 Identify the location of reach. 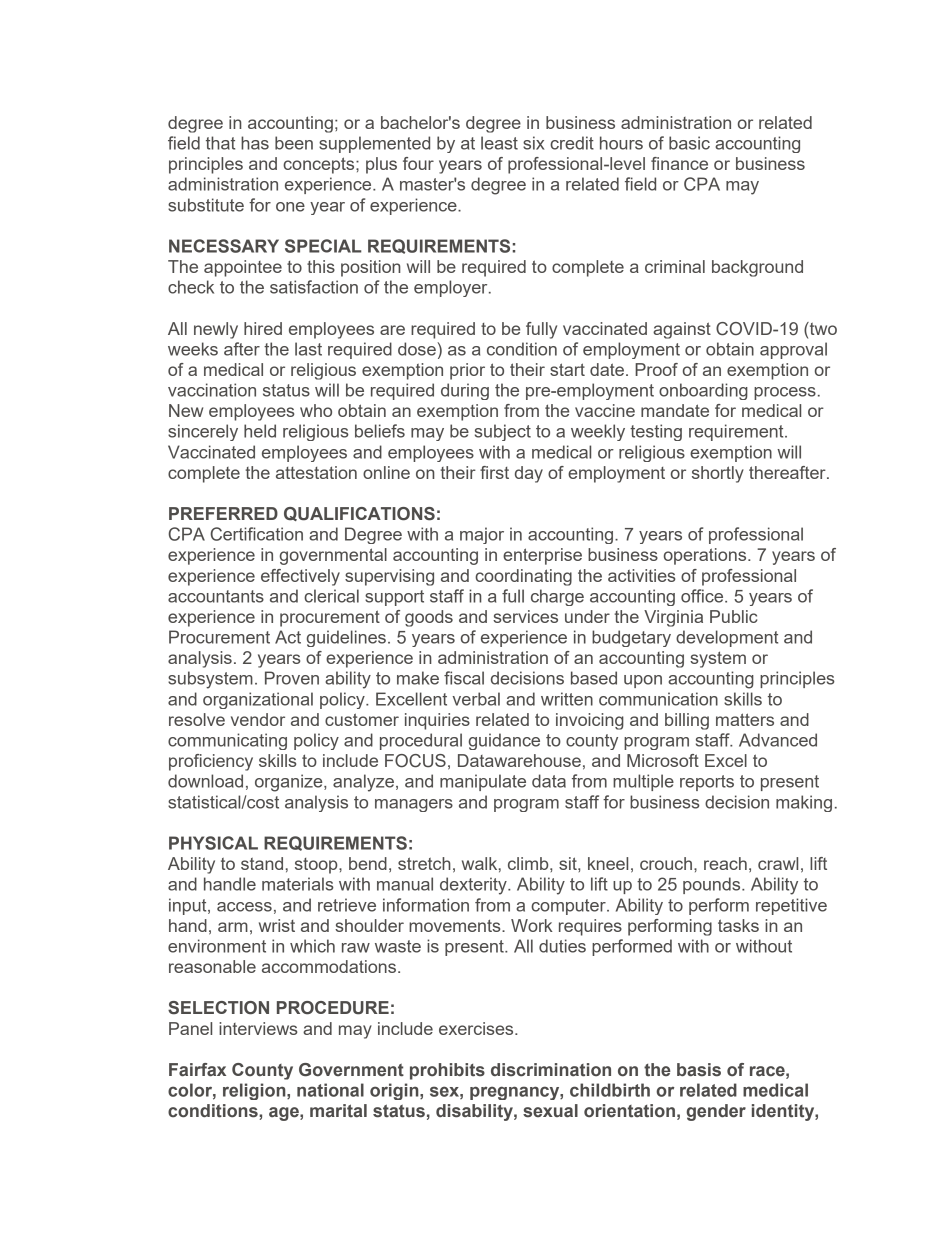
(725, 863).
